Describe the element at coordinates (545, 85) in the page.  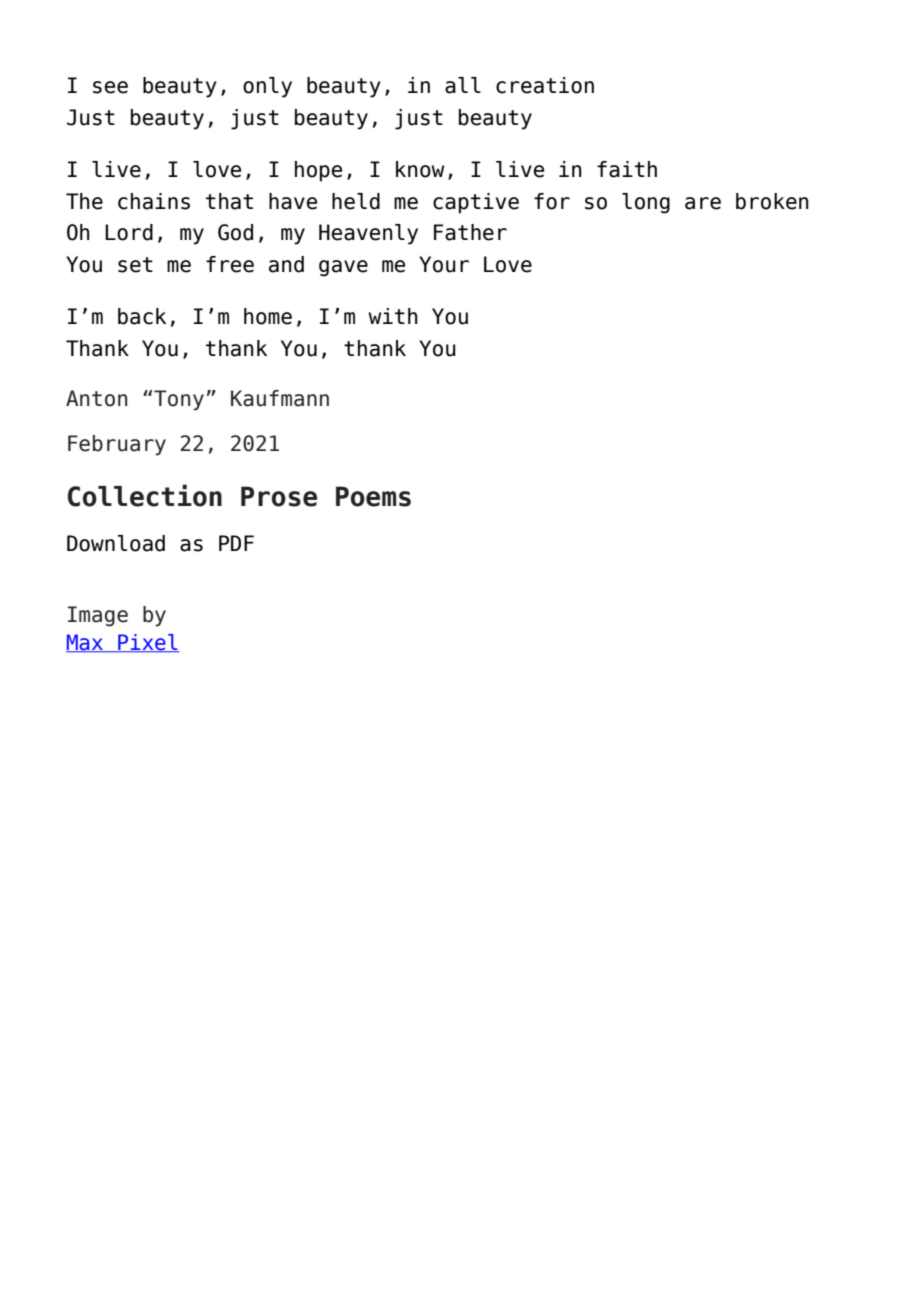
I see `creation` at that location.
